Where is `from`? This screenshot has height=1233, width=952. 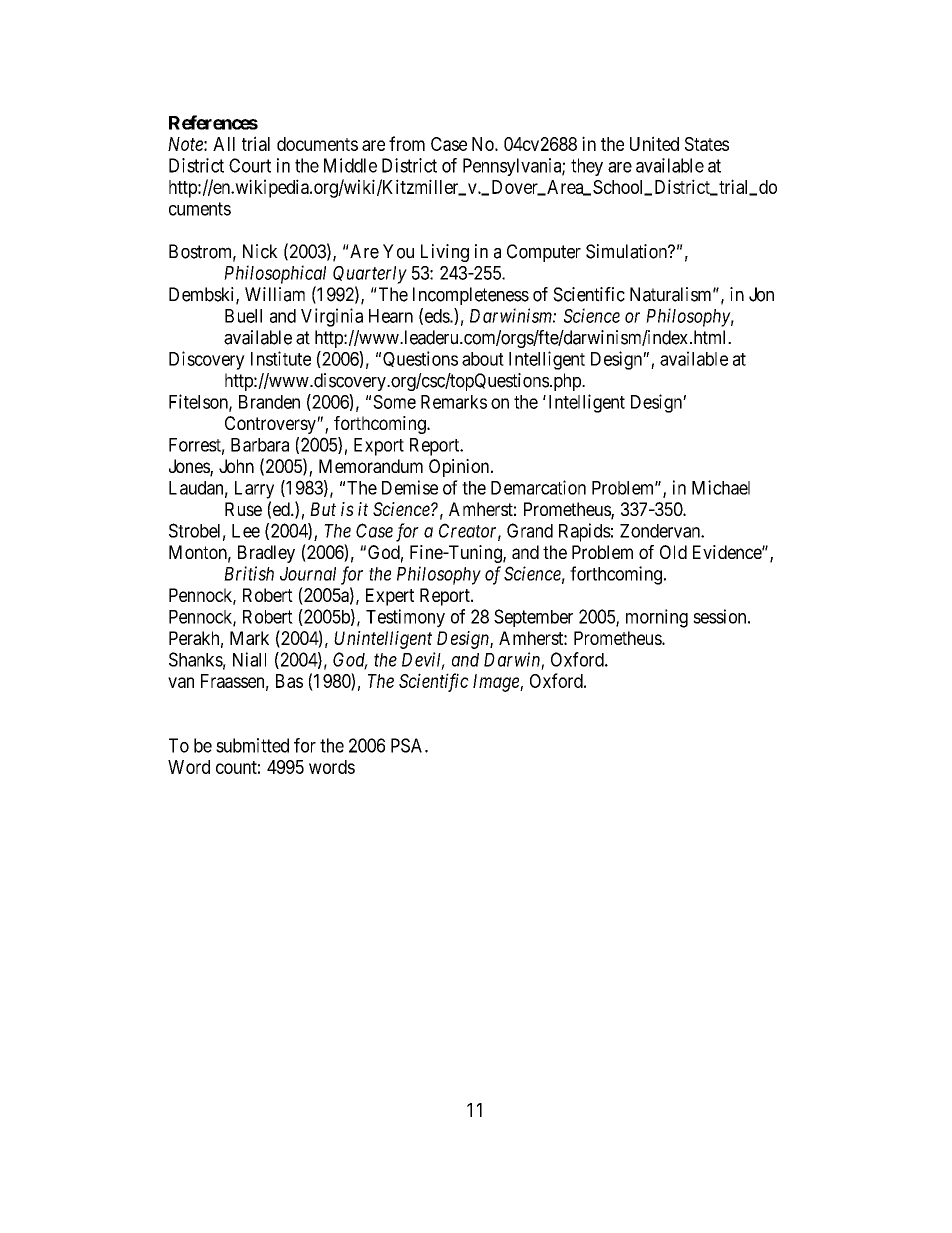
from is located at coordinates (407, 143).
